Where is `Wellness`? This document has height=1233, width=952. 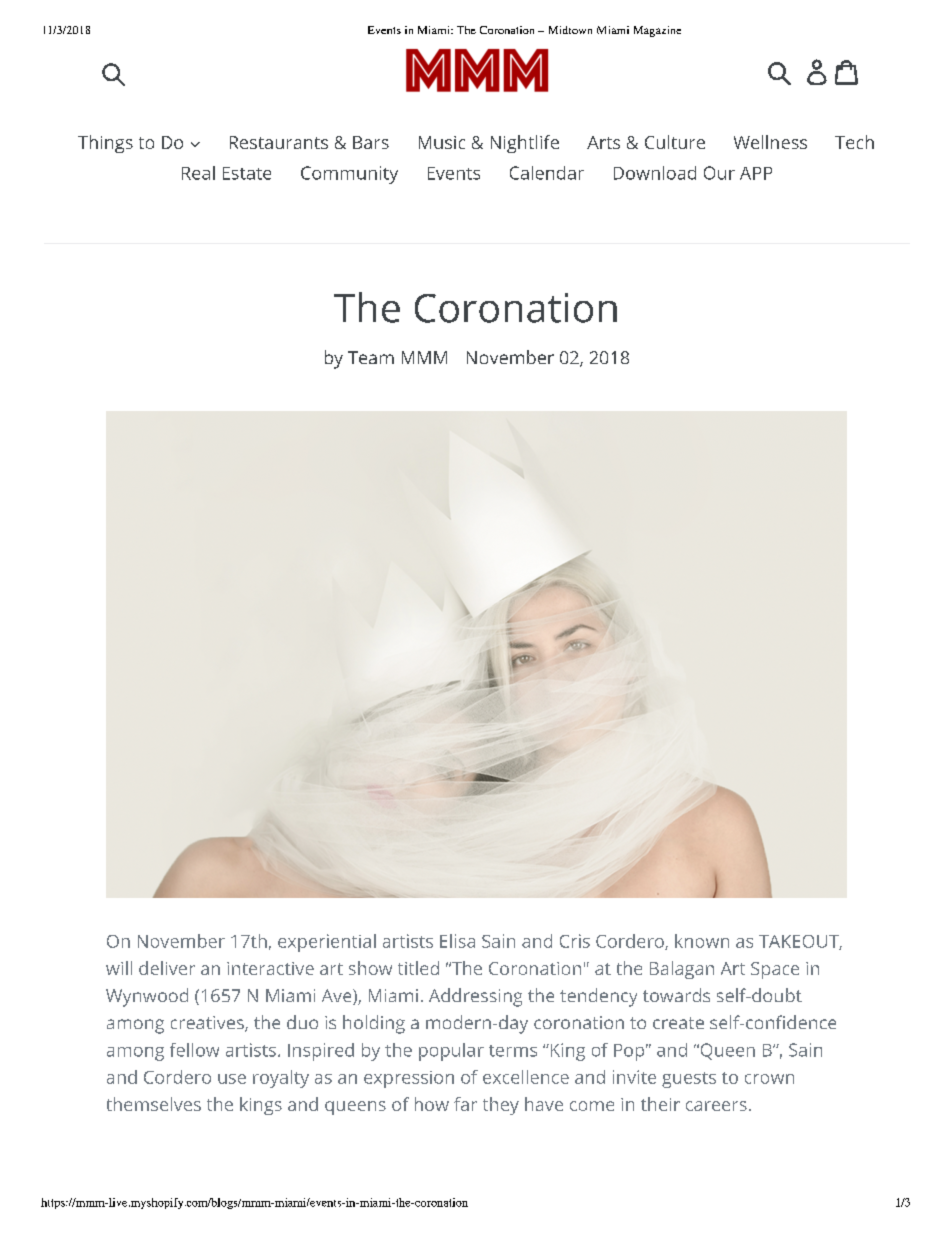
Wellness is located at coordinates (770, 142).
